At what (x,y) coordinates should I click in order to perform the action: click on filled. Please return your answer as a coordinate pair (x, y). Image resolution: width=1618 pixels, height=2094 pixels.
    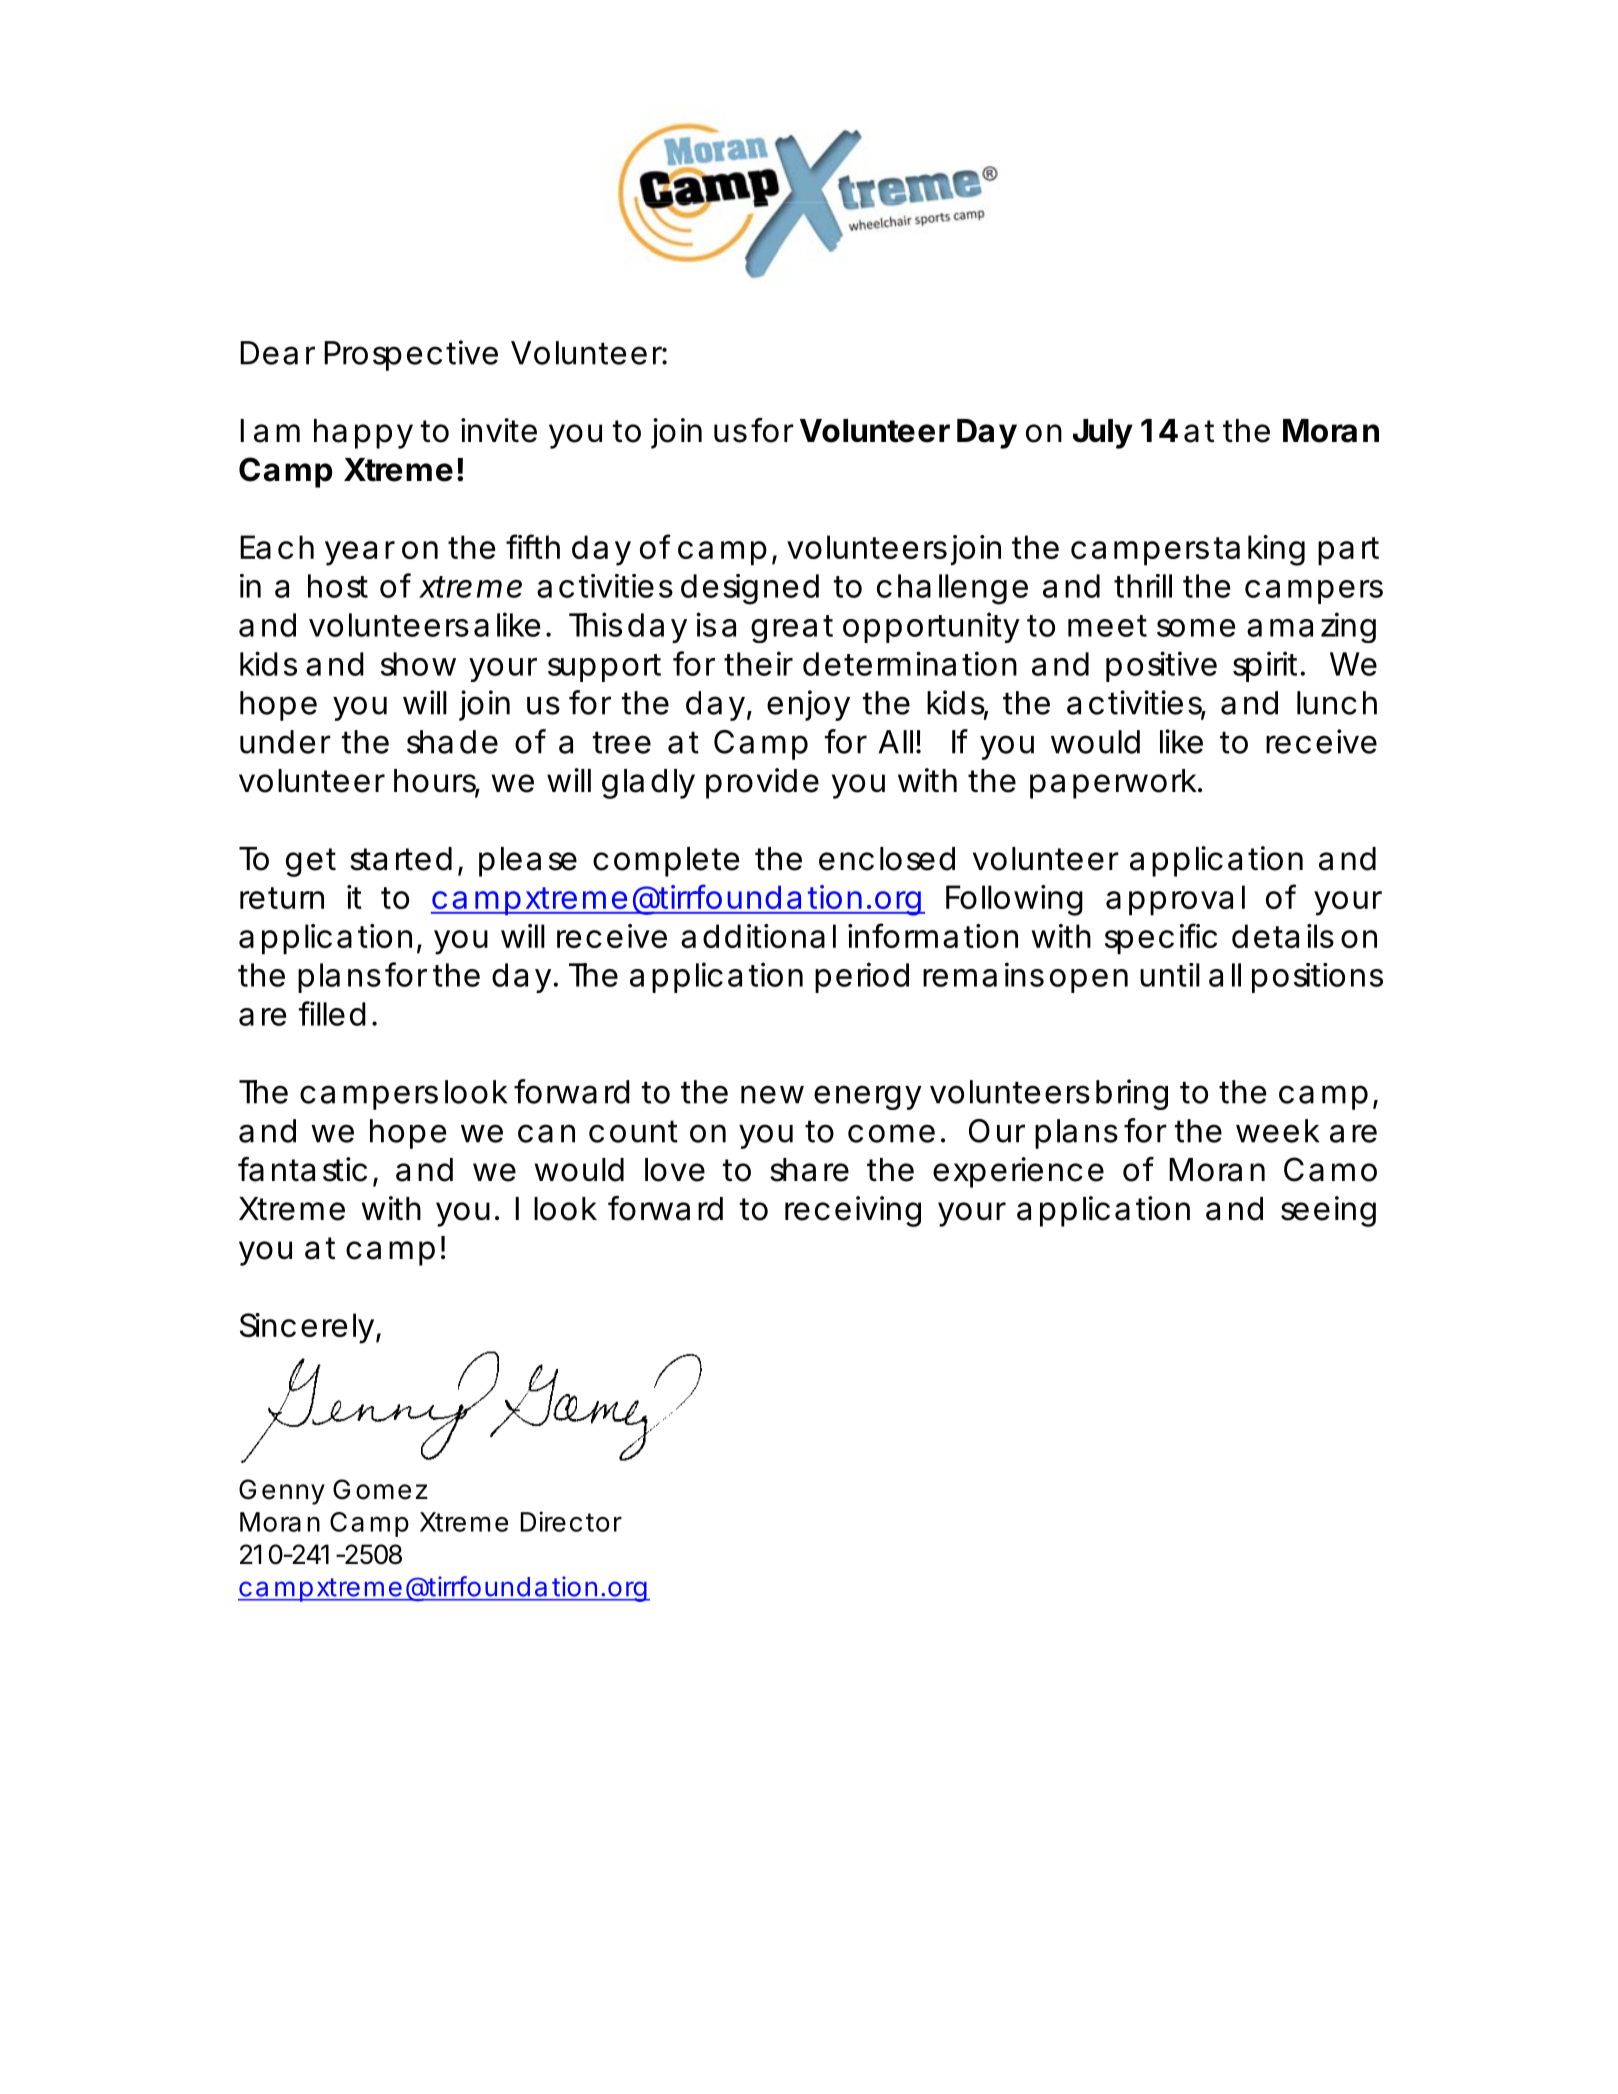
    Looking at the image, I should click on (332, 1013).
